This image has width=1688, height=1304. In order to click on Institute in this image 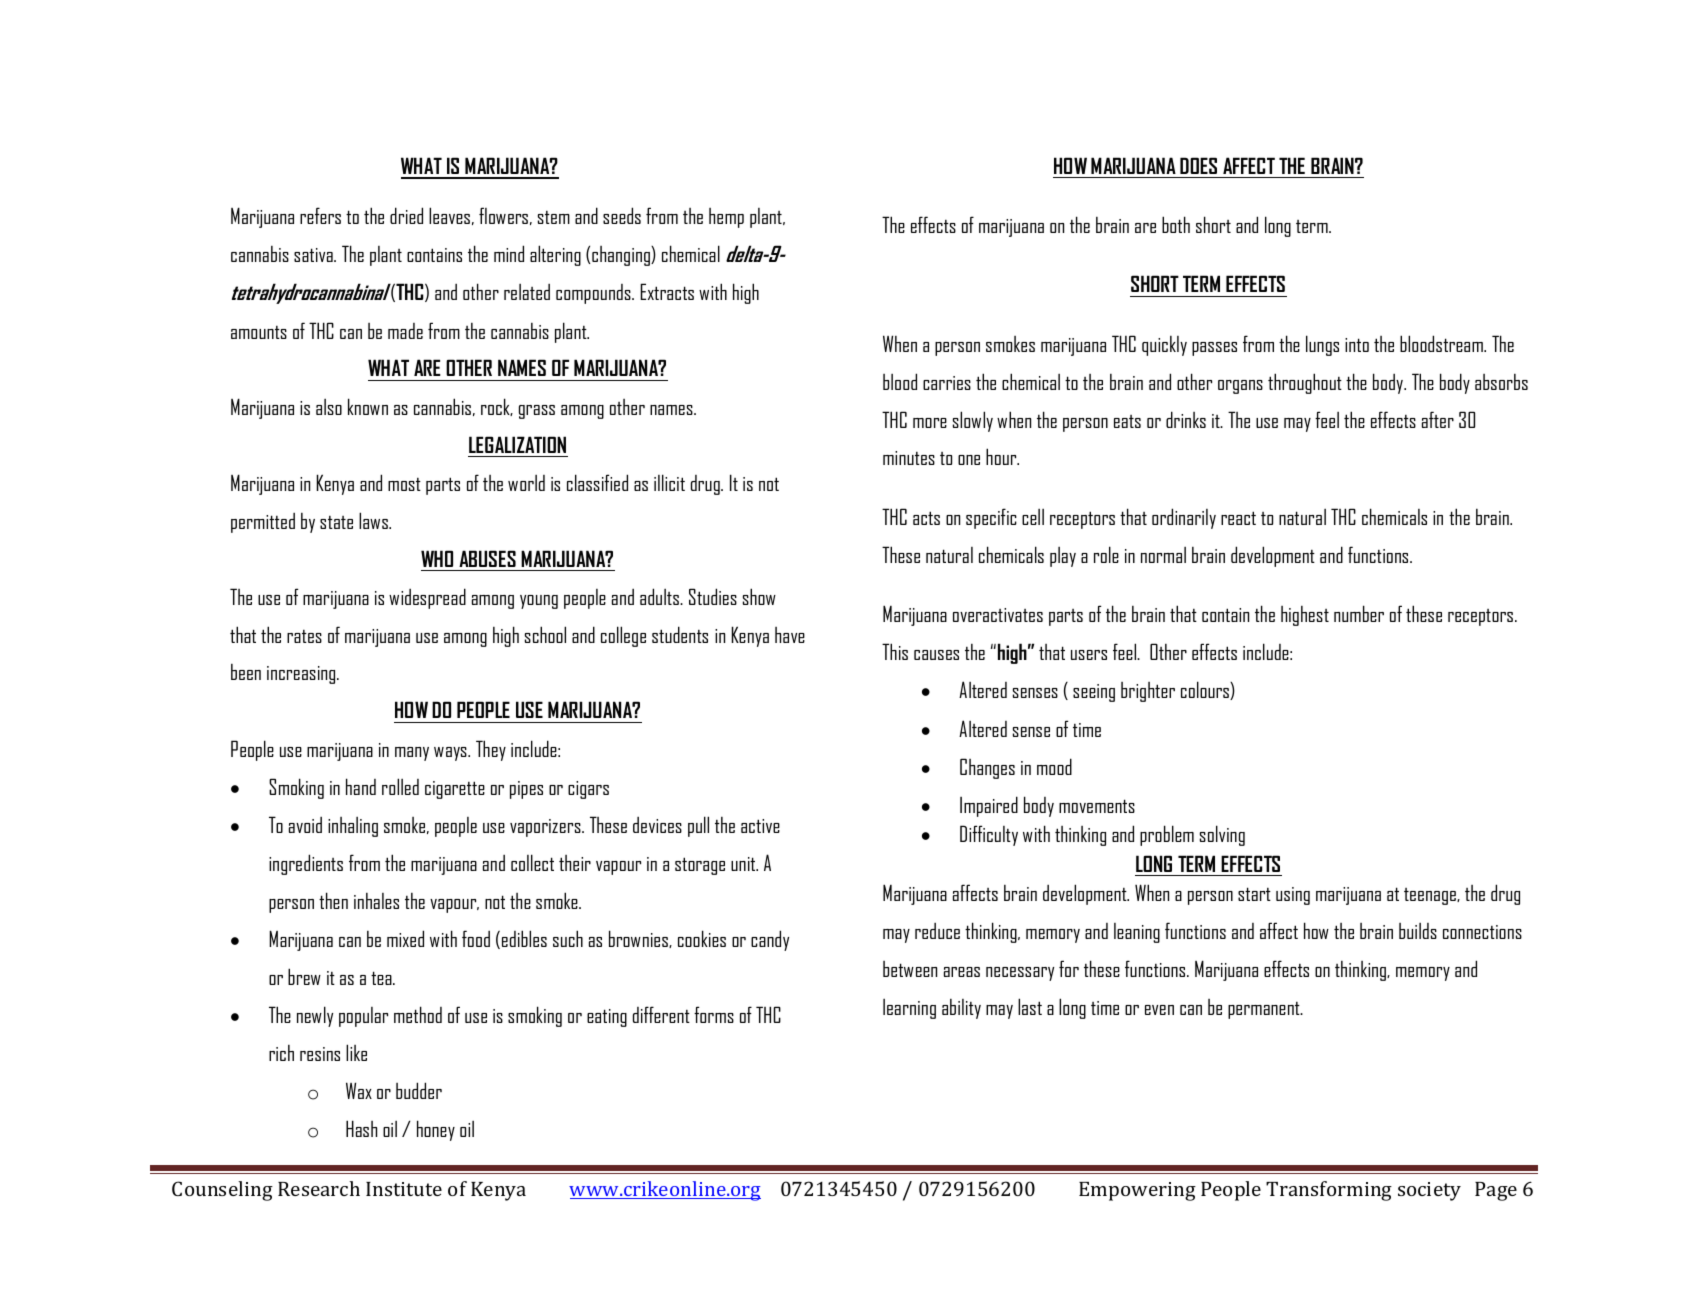, I will do `click(404, 1189)`.
